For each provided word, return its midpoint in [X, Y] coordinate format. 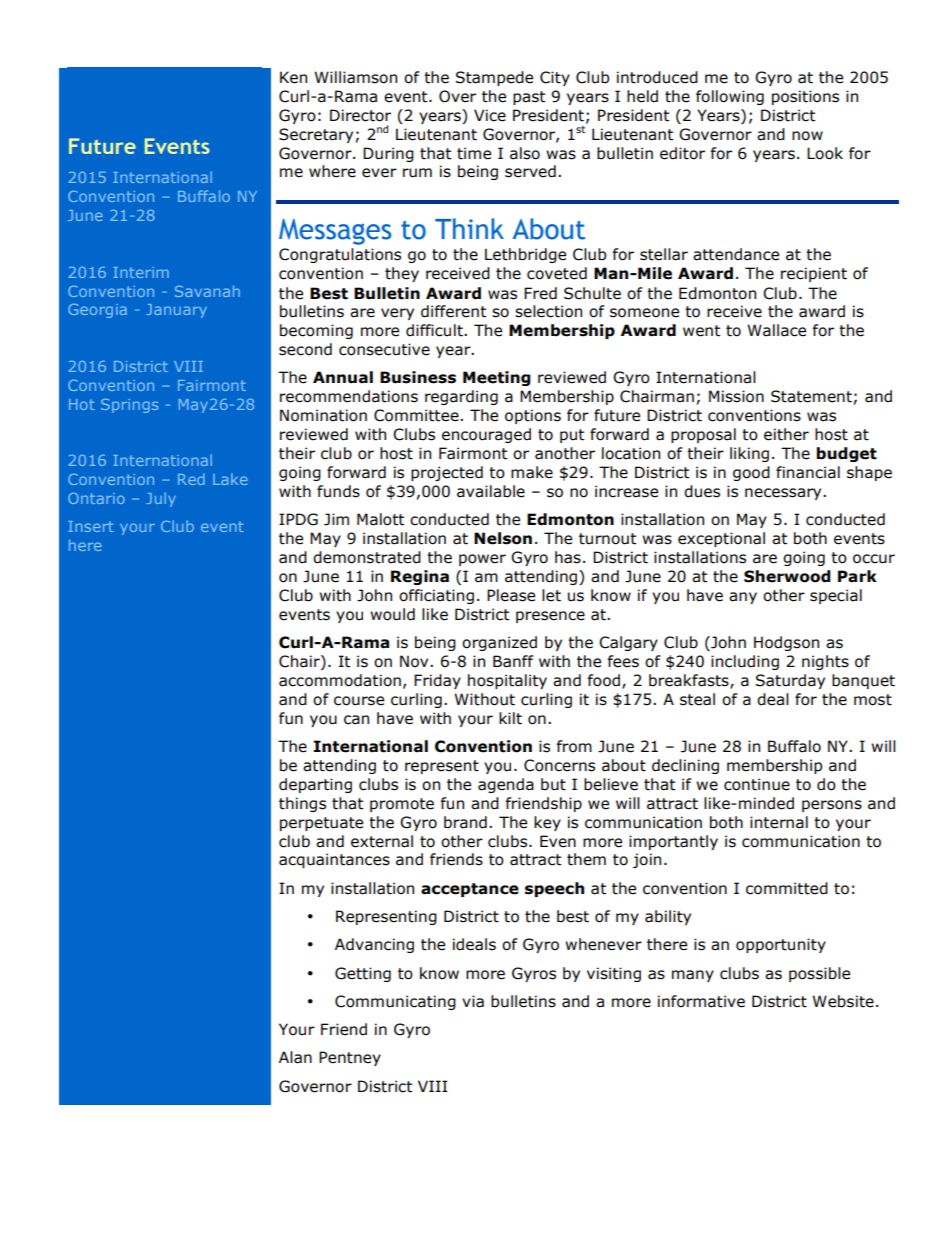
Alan [295, 1057]
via [473, 1001]
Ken [293, 77]
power [482, 560]
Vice [490, 115]
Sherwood [787, 576]
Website [843, 1001]
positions [805, 97]
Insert [91, 526]
